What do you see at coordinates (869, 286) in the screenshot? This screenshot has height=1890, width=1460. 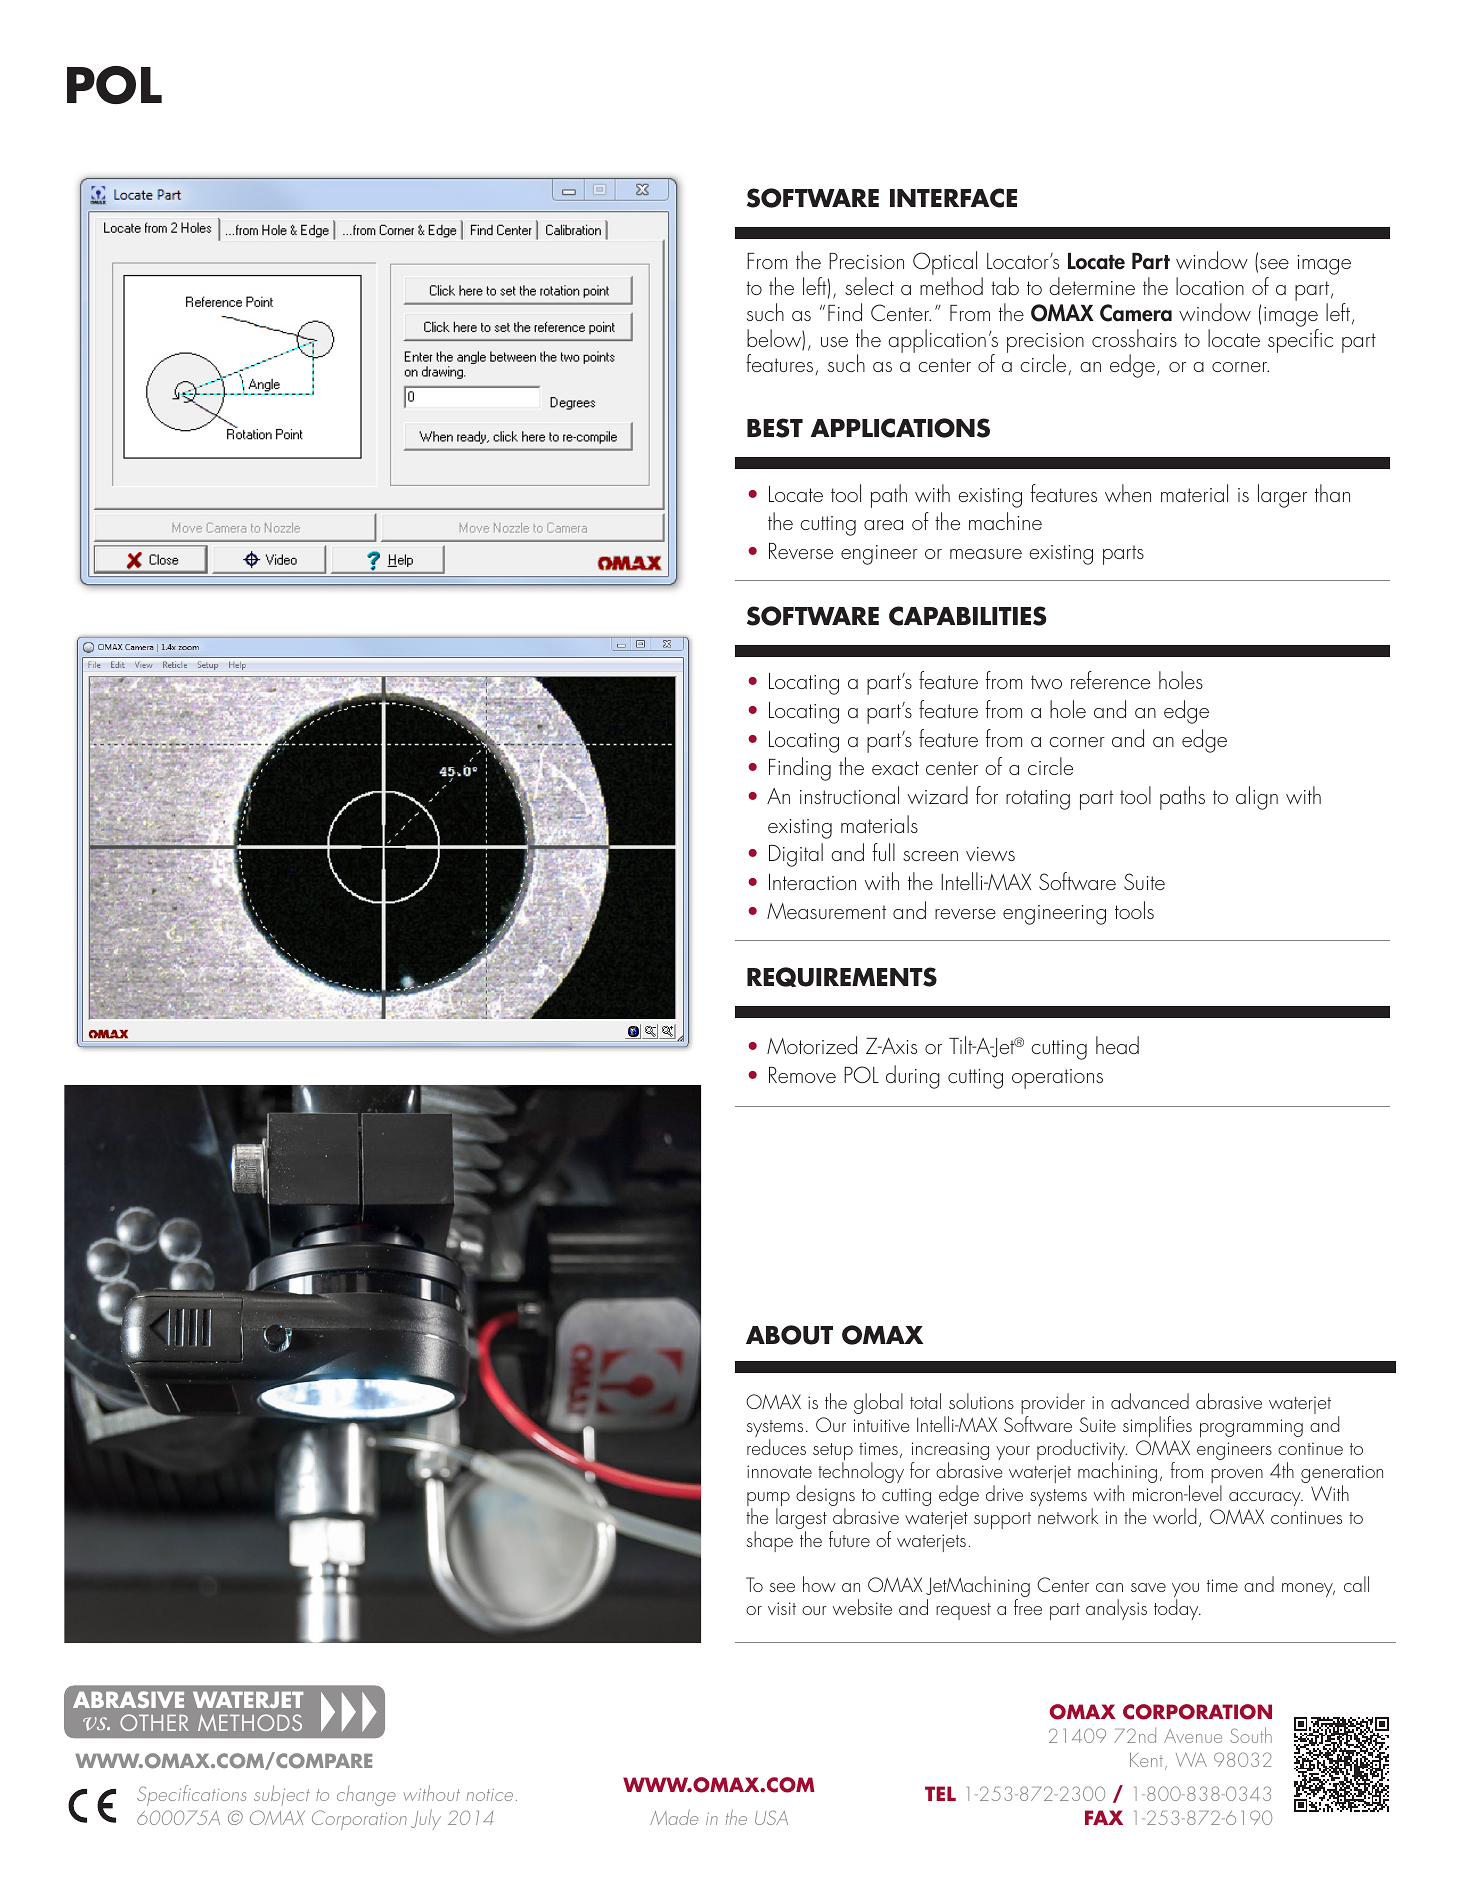 I see `select` at bounding box center [869, 286].
